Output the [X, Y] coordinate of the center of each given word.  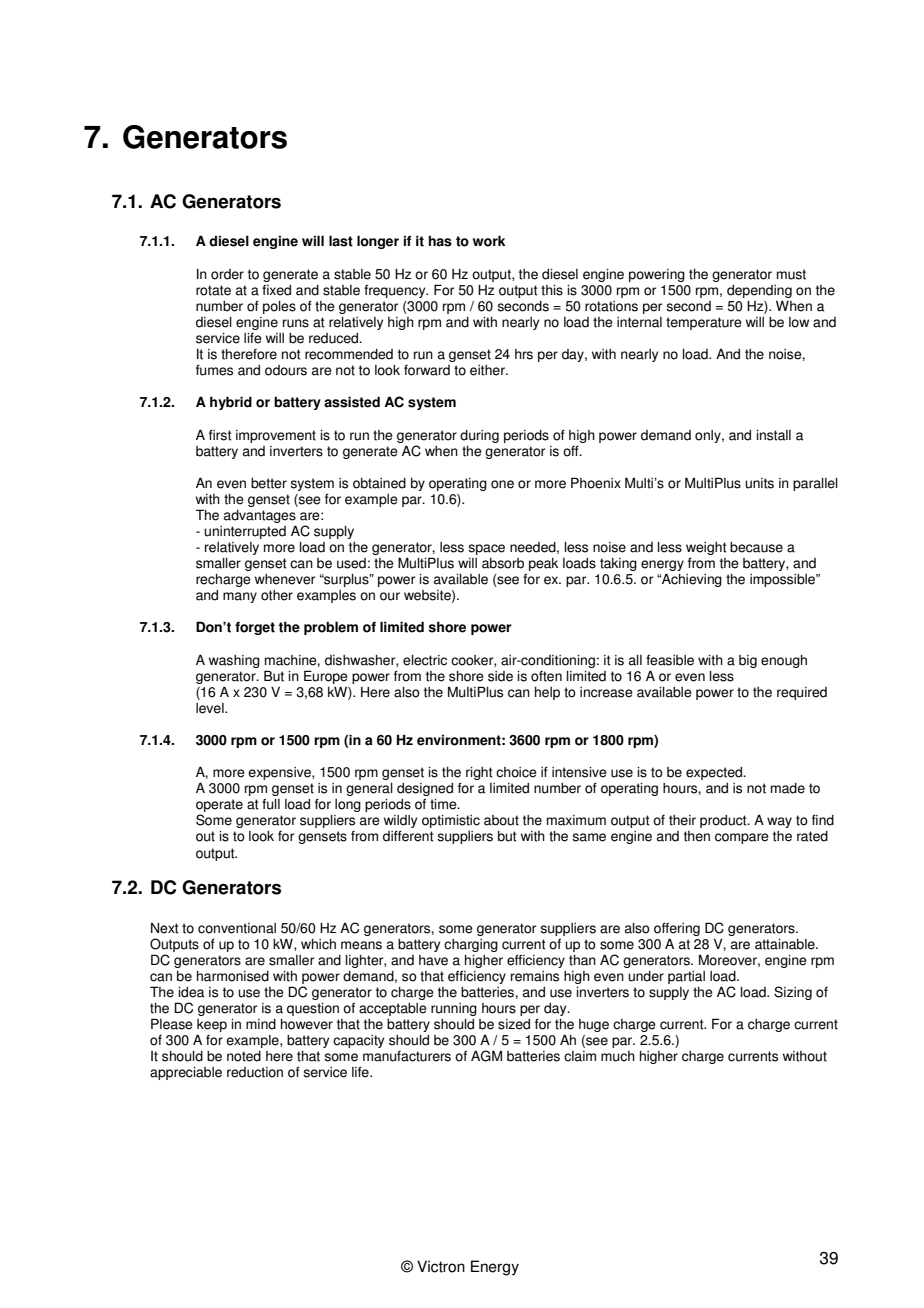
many [240, 597]
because [756, 547]
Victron [441, 1266]
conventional [237, 928]
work [489, 241]
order [227, 274]
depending [759, 291]
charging [471, 945]
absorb [503, 563]
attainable [786, 944]
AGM [486, 1056]
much [618, 1056]
